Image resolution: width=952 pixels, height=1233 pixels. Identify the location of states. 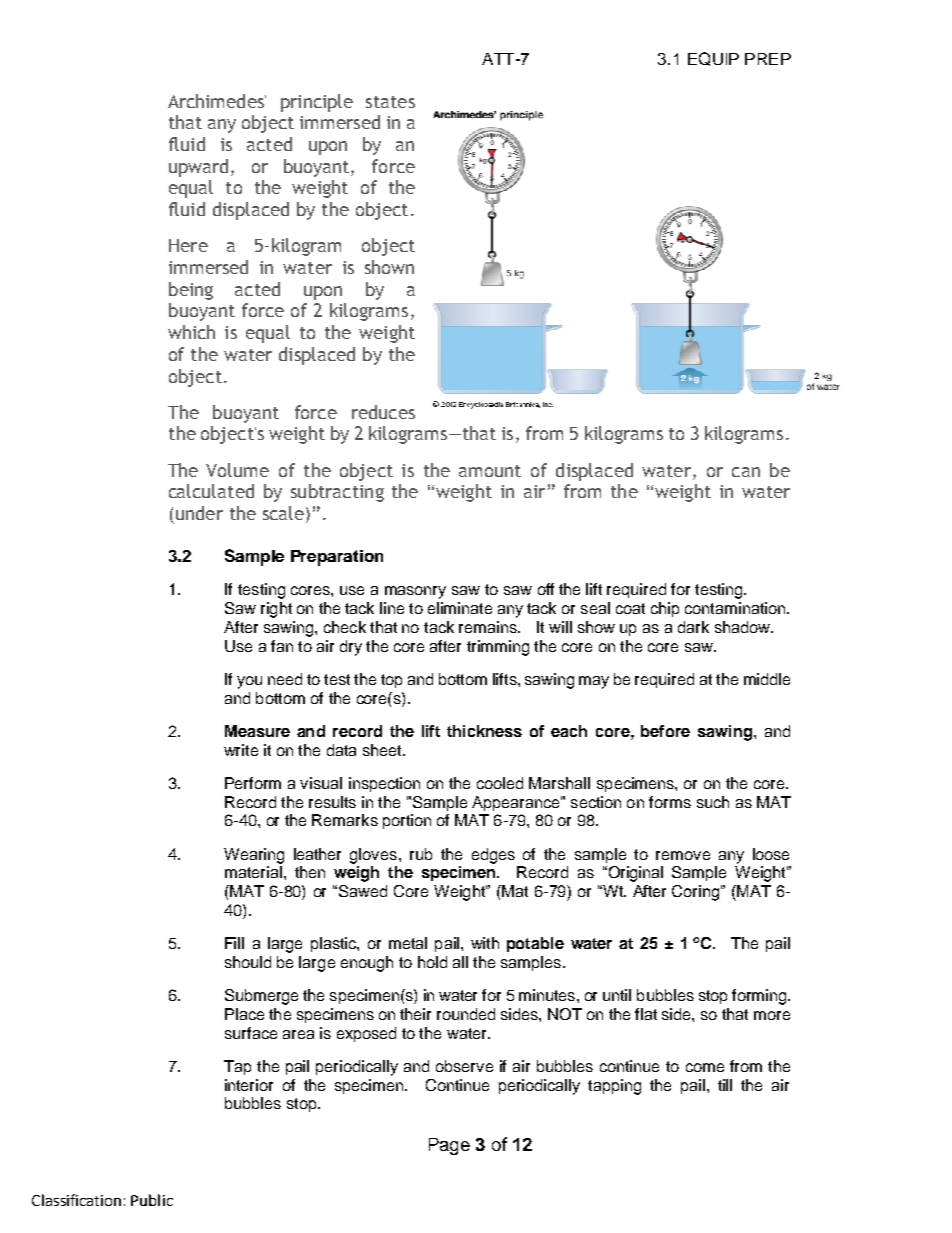
(390, 102).
